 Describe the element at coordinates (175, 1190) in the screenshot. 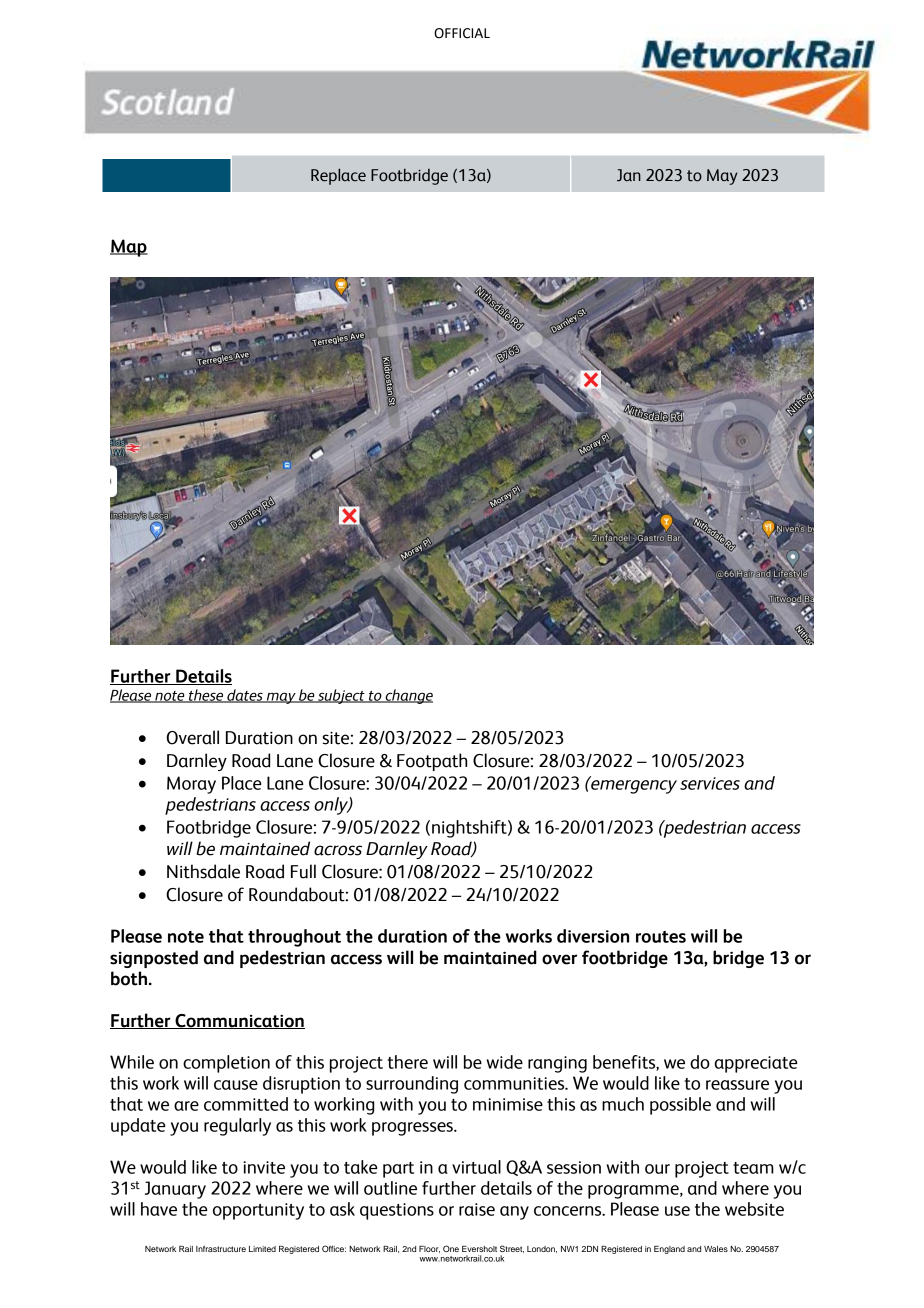

I see `January` at that location.
